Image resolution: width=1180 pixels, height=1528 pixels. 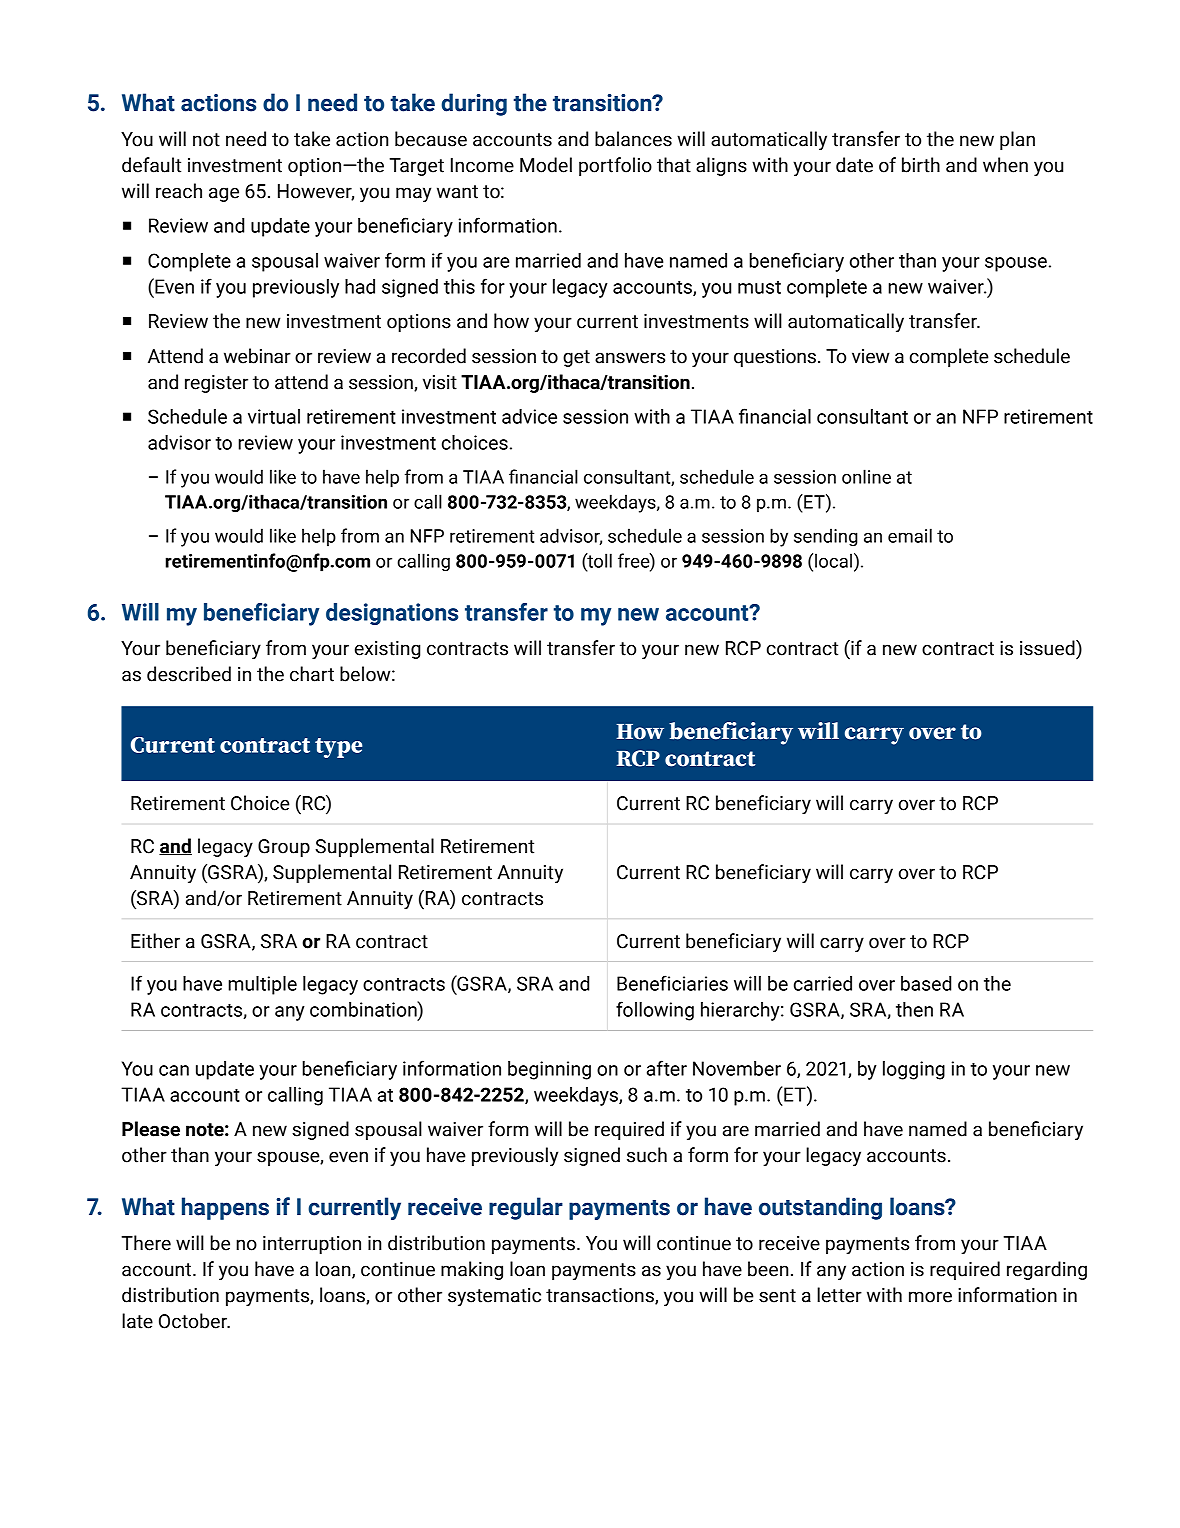 I want to click on October, so click(x=194, y=1321).
